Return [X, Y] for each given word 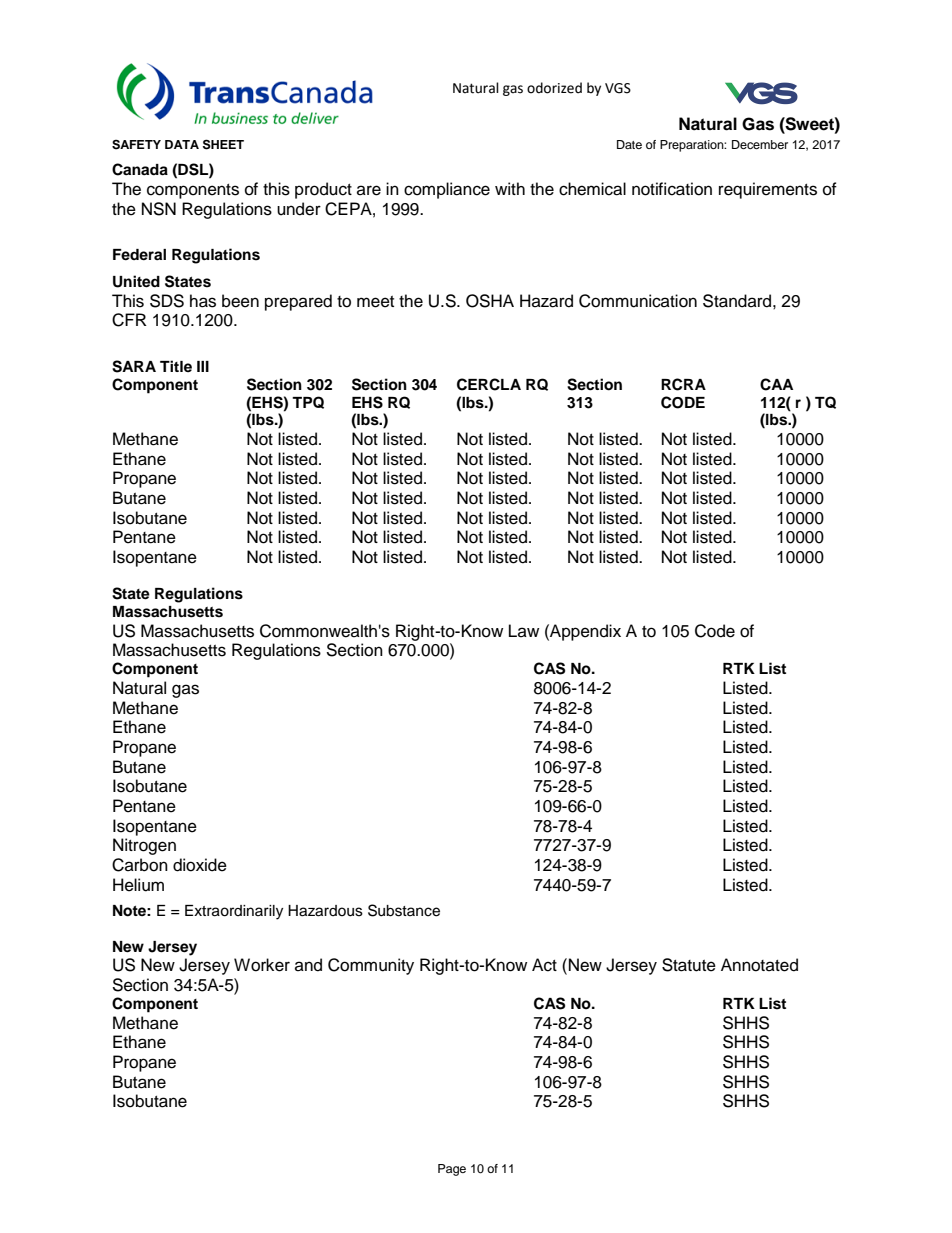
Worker [262, 965]
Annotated [759, 965]
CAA [776, 384]
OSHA [490, 301]
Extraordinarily [234, 912]
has [203, 301]
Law [524, 630]
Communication [638, 301]
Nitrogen [144, 846]
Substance [404, 910]
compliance [447, 190]
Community [371, 966]
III [203, 366]
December [760, 144]
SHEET [223, 144]
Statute [689, 965]
